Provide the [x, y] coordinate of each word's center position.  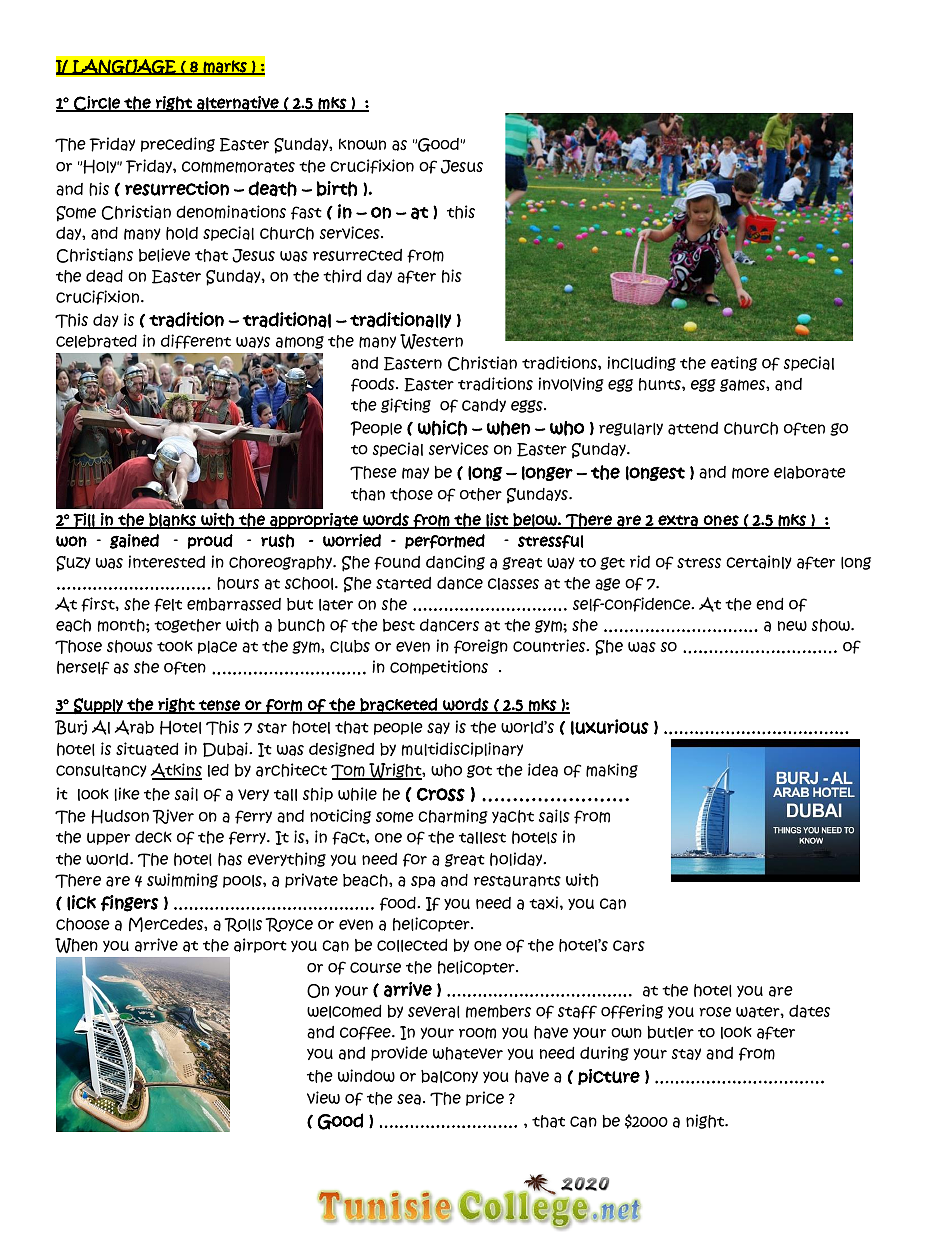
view [323, 1097]
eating [734, 363]
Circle [97, 104]
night [706, 1121]
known [362, 144]
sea [409, 1099]
